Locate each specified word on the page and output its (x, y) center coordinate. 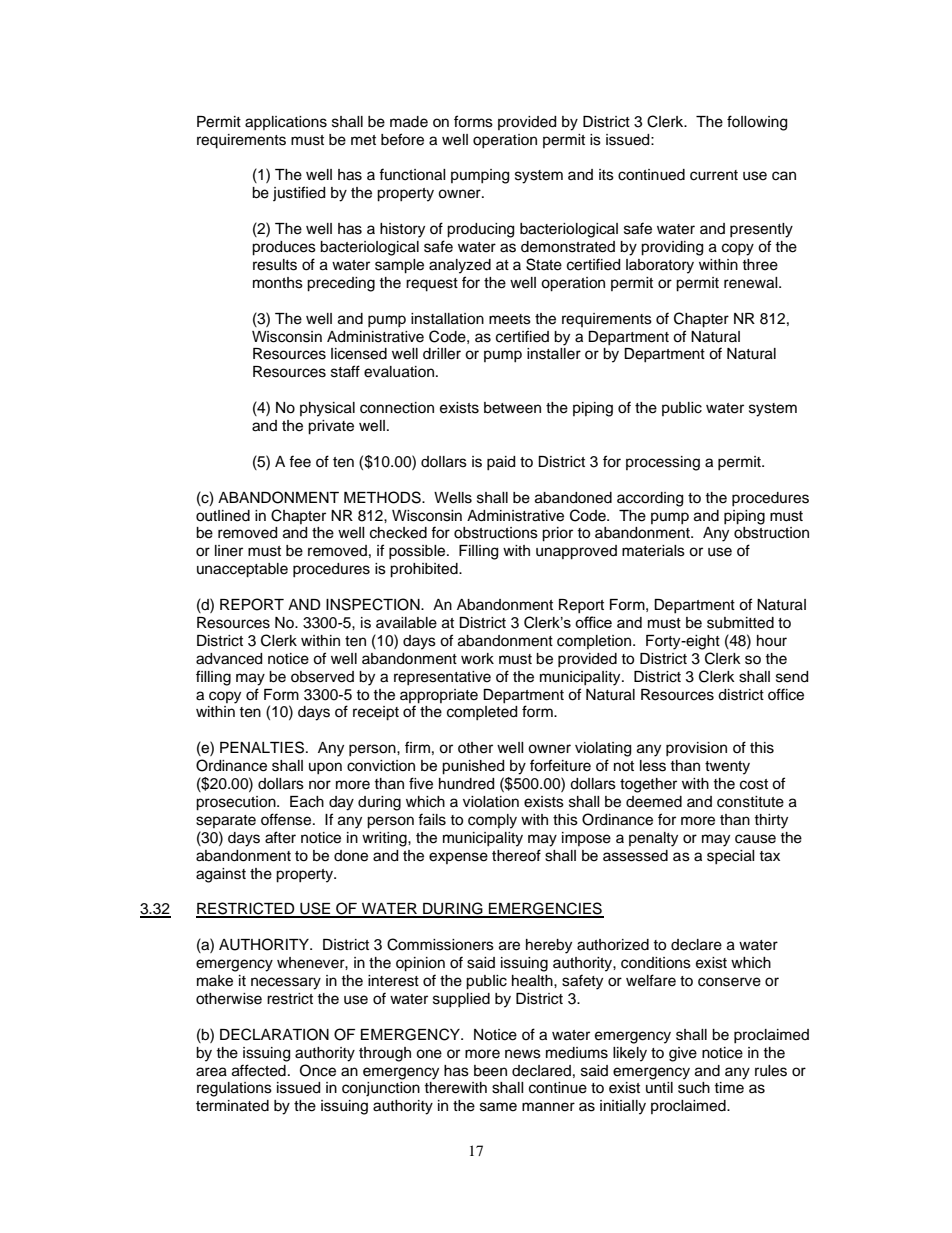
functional (412, 174)
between (512, 408)
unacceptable (242, 570)
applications (286, 123)
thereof (516, 855)
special (731, 857)
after (280, 837)
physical (327, 409)
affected (259, 1070)
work (477, 659)
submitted (740, 623)
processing (663, 463)
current (714, 175)
